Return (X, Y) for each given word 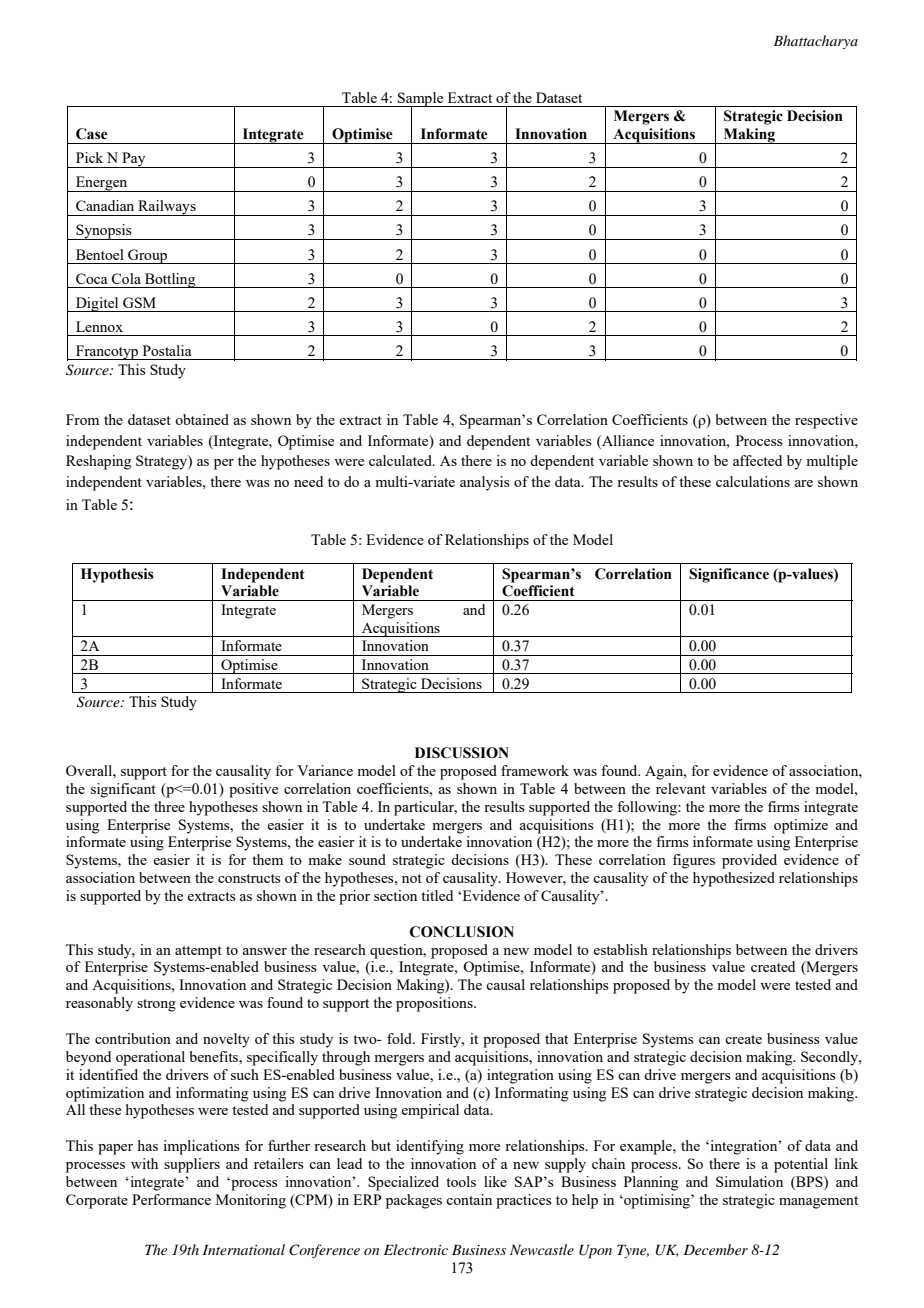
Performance (171, 1199)
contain (469, 1199)
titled (437, 895)
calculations (753, 481)
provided (749, 861)
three (169, 806)
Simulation (749, 1181)
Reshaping (98, 462)
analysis (485, 483)
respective (826, 421)
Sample (421, 100)
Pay (134, 160)
